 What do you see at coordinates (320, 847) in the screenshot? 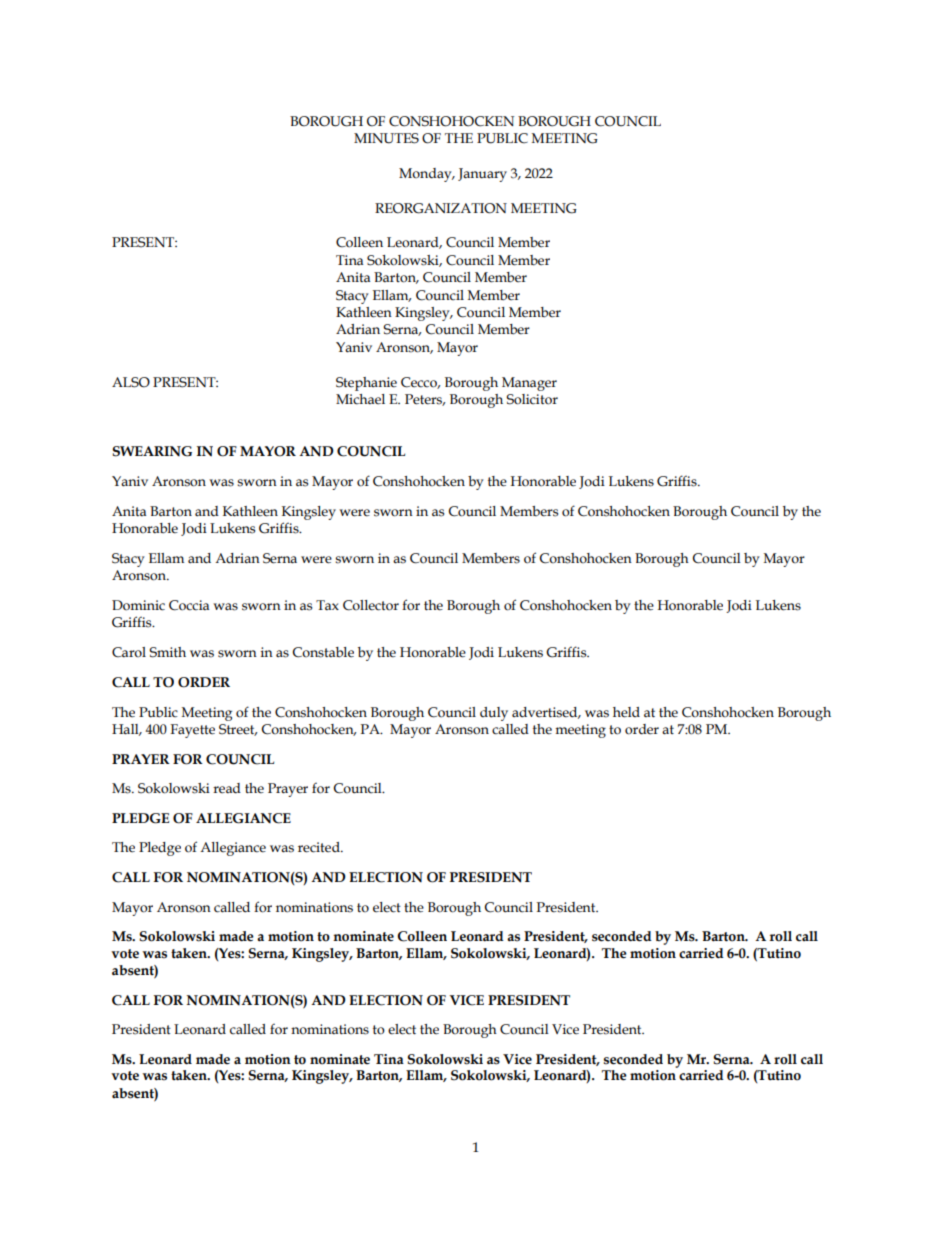
I see `recited` at bounding box center [320, 847].
